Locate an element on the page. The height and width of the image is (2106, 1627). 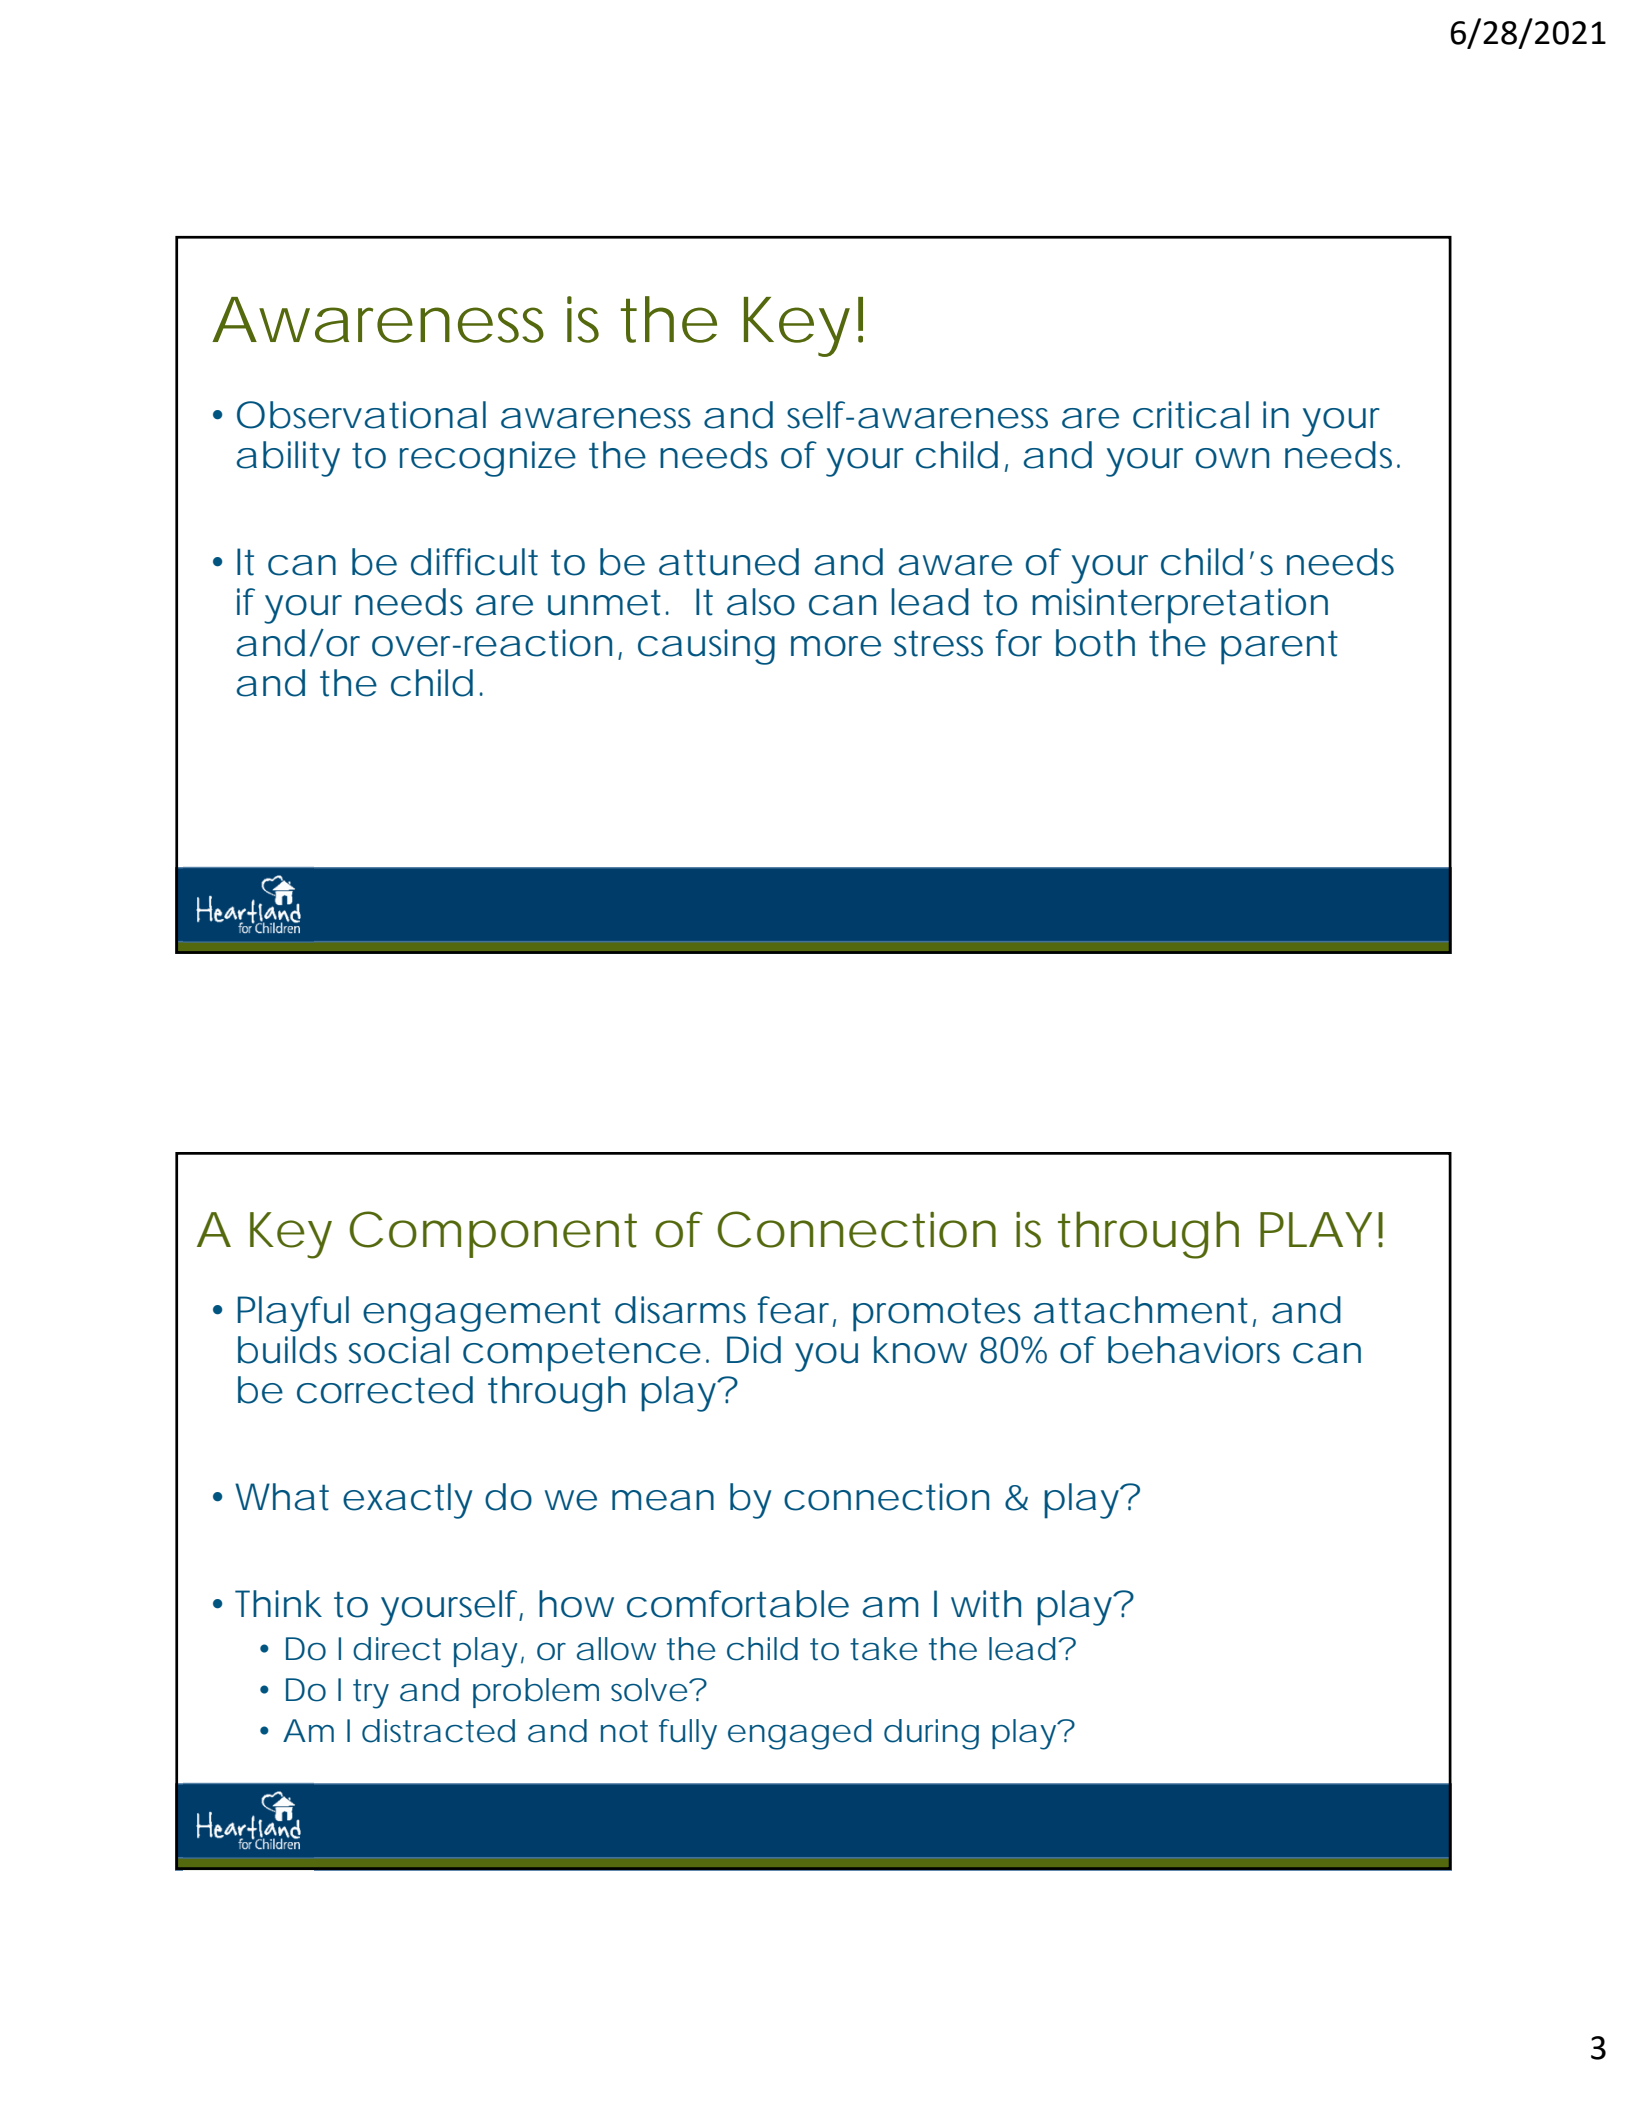
with is located at coordinates (986, 1604).
